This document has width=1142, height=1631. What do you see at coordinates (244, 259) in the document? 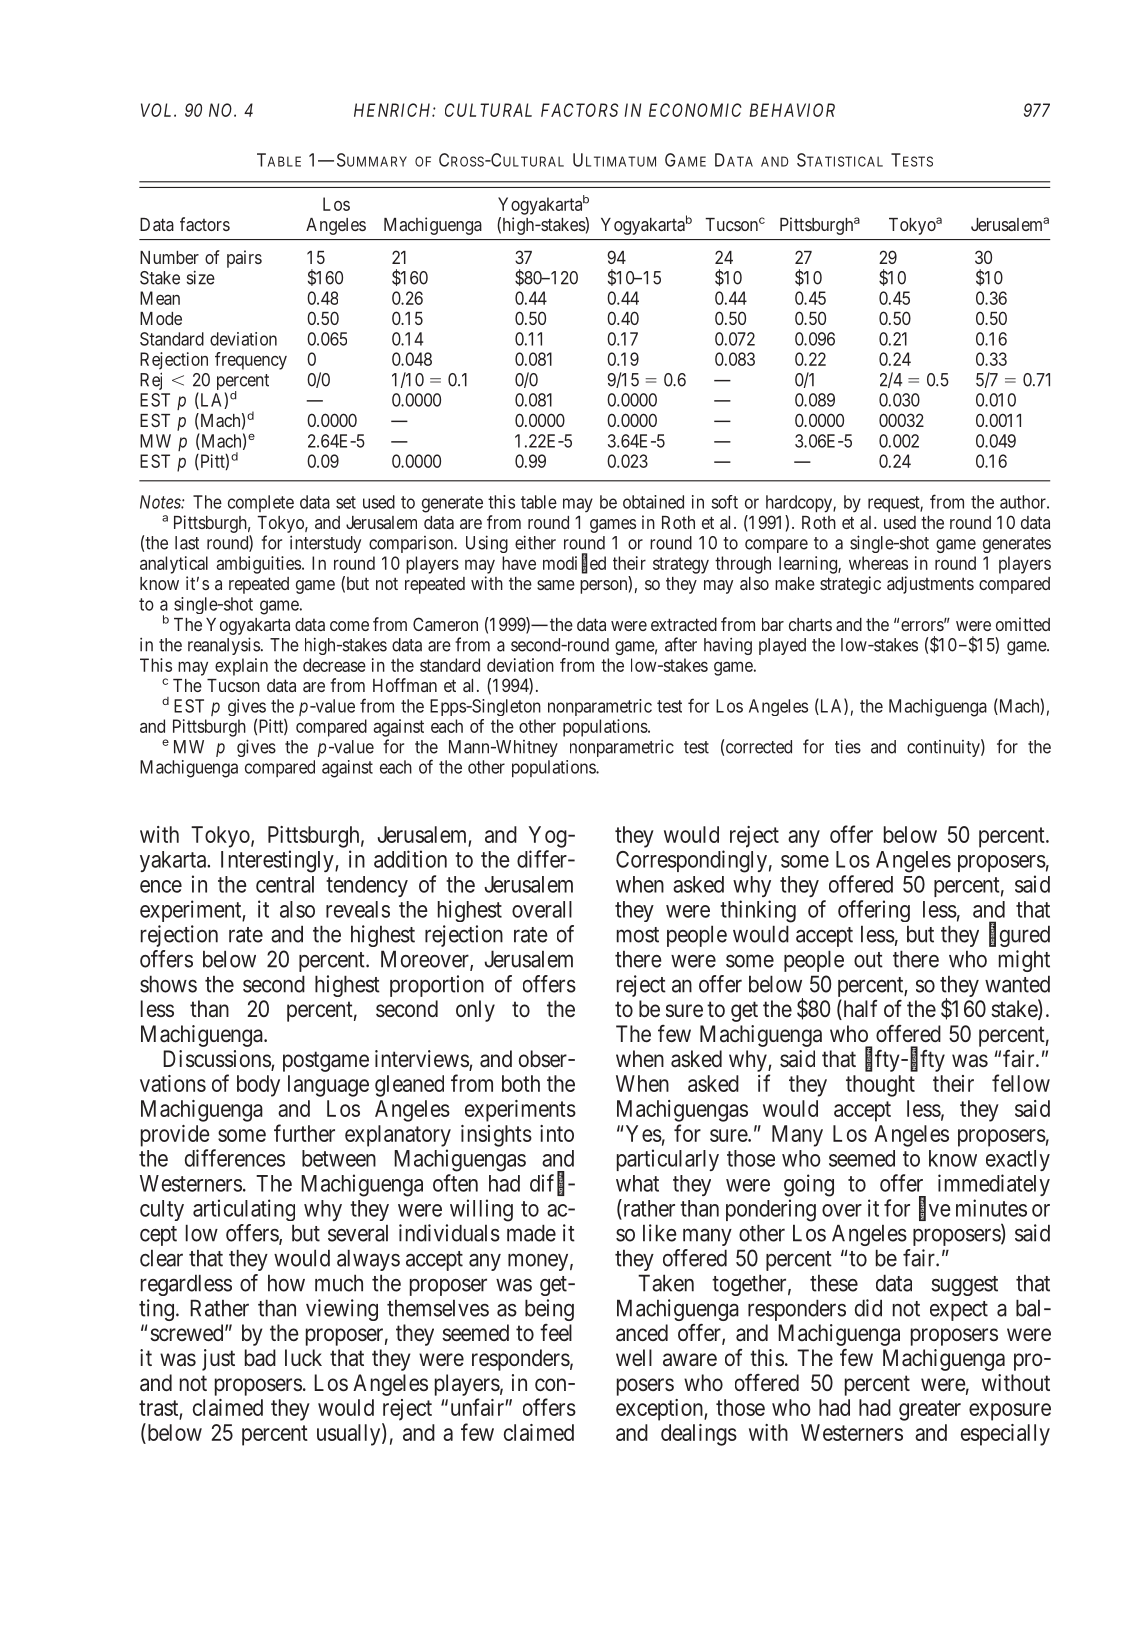
I see `pairs` at bounding box center [244, 259].
